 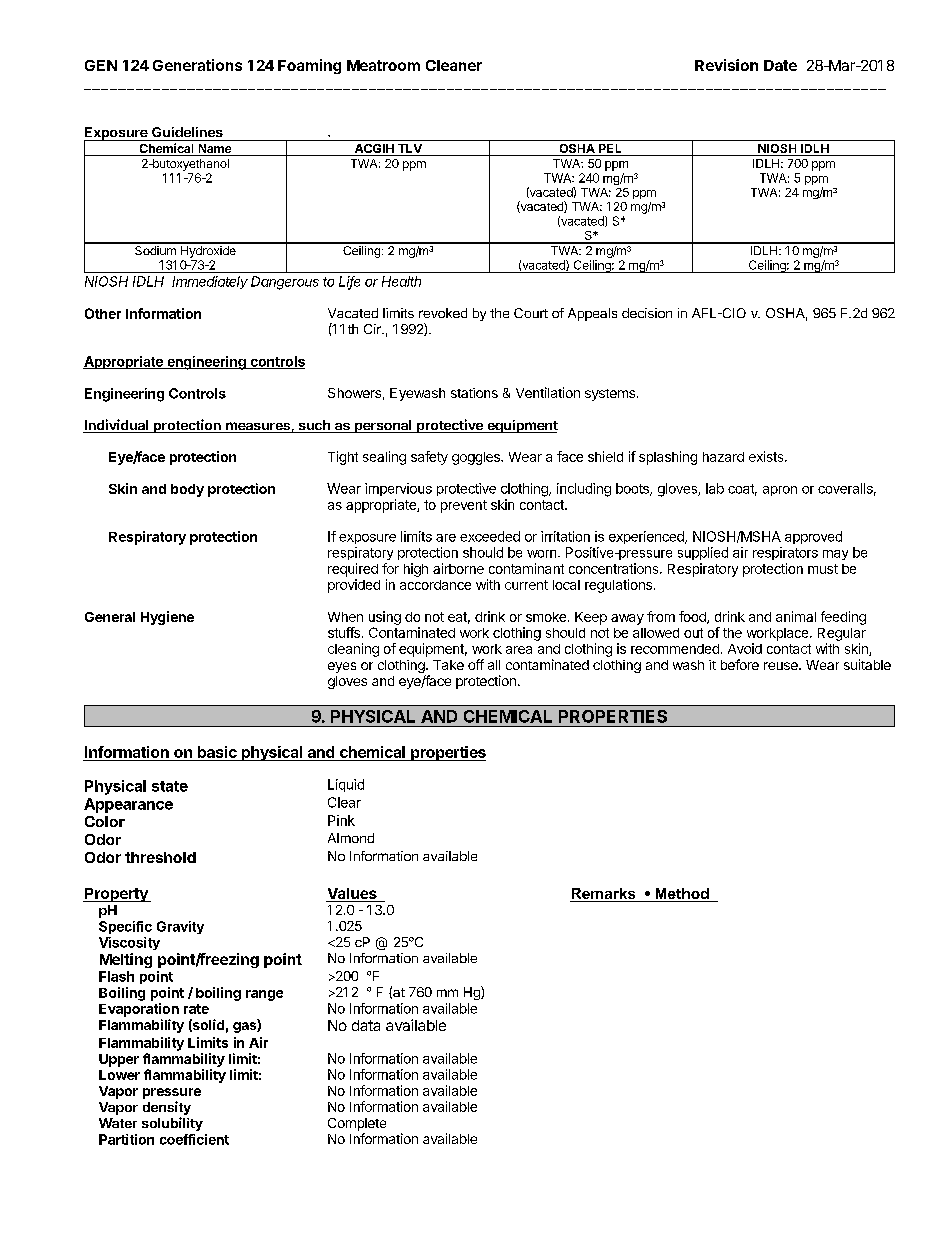 What do you see at coordinates (780, 65) in the image?
I see `Date` at bounding box center [780, 65].
